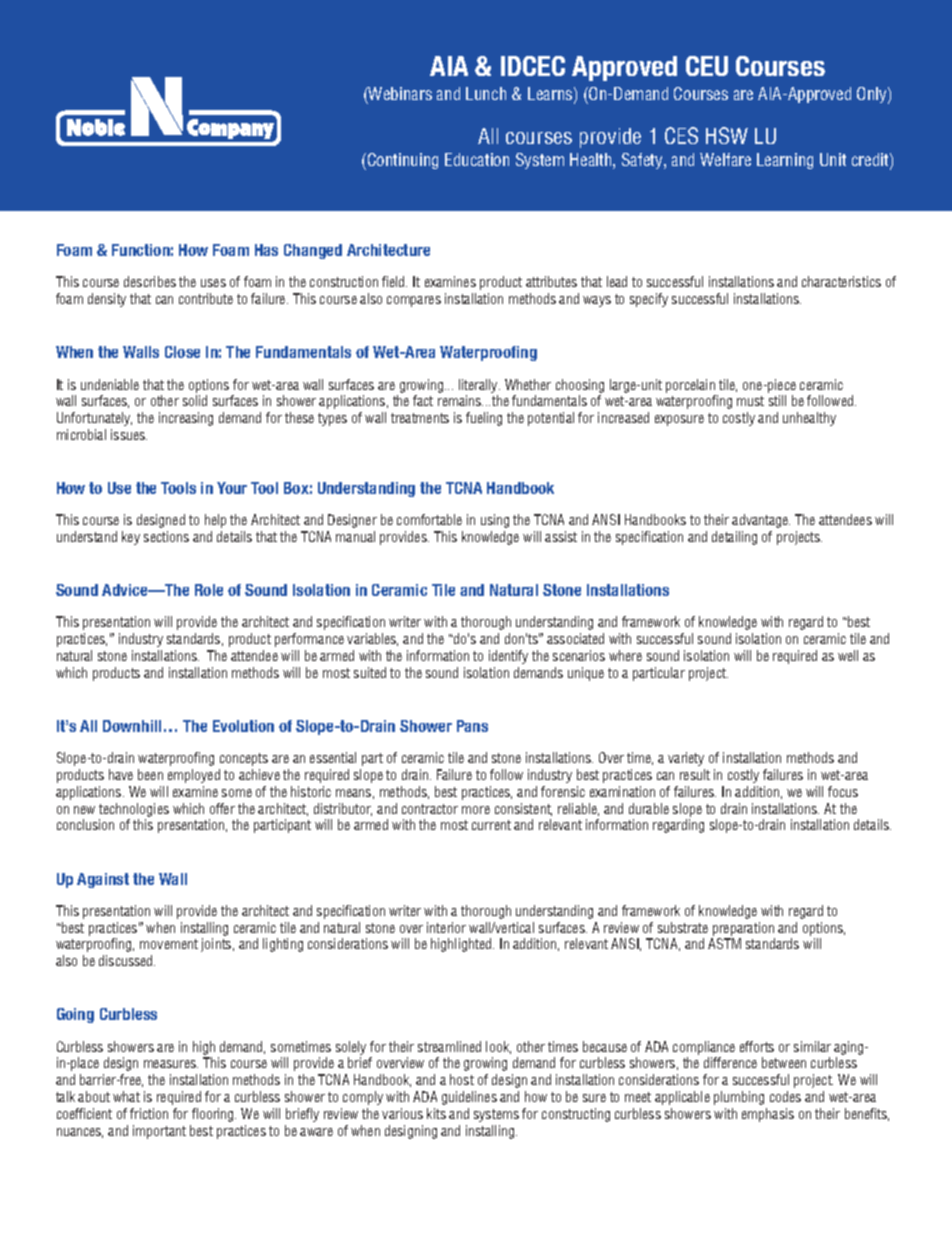 The width and height of the image is (952, 1233). I want to click on detailing, so click(734, 538).
